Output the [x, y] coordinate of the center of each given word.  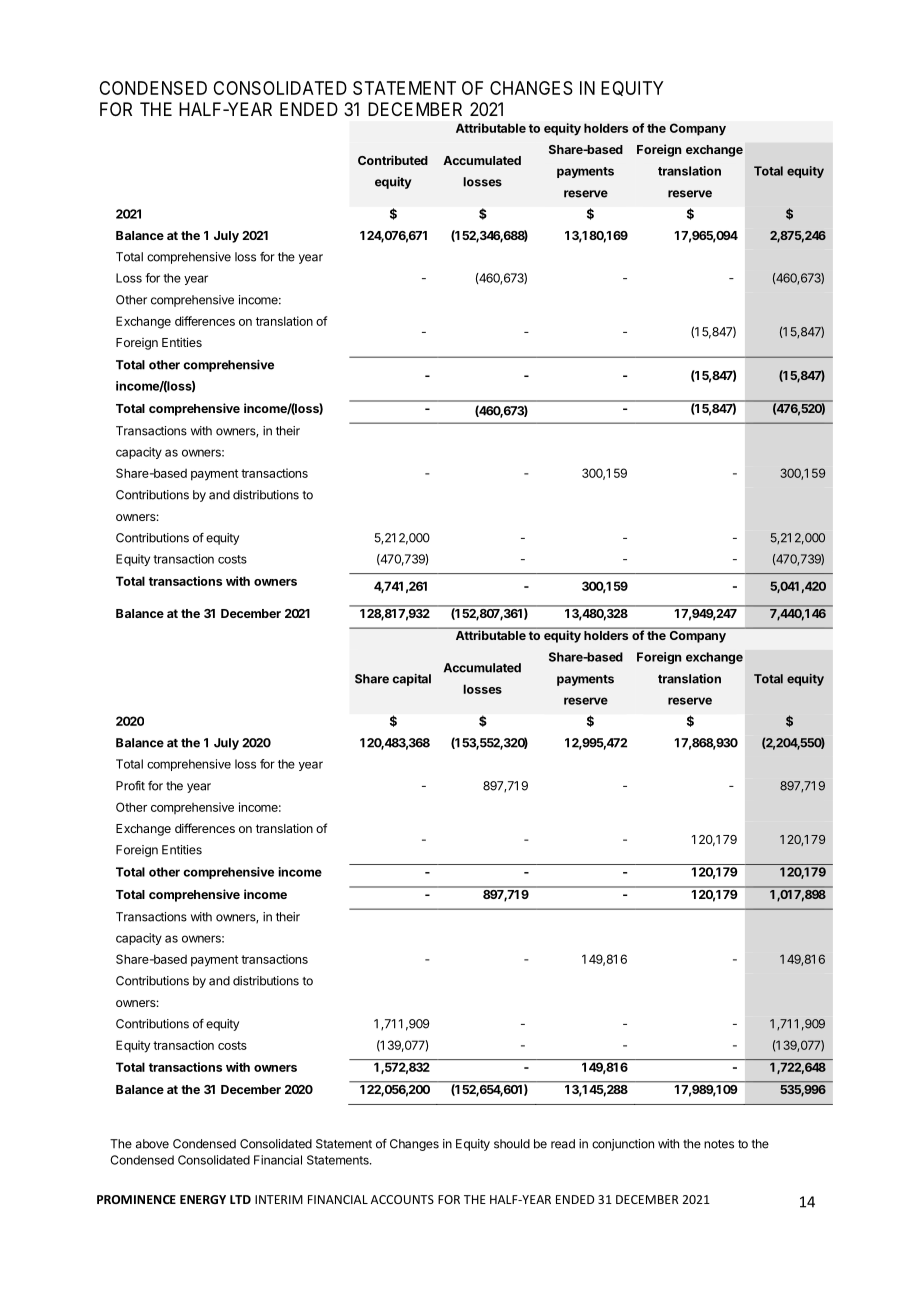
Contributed [393, 160]
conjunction [623, 1145]
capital [412, 680]
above [152, 1144]
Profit [130, 786]
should [512, 1144]
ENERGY [203, 1199]
